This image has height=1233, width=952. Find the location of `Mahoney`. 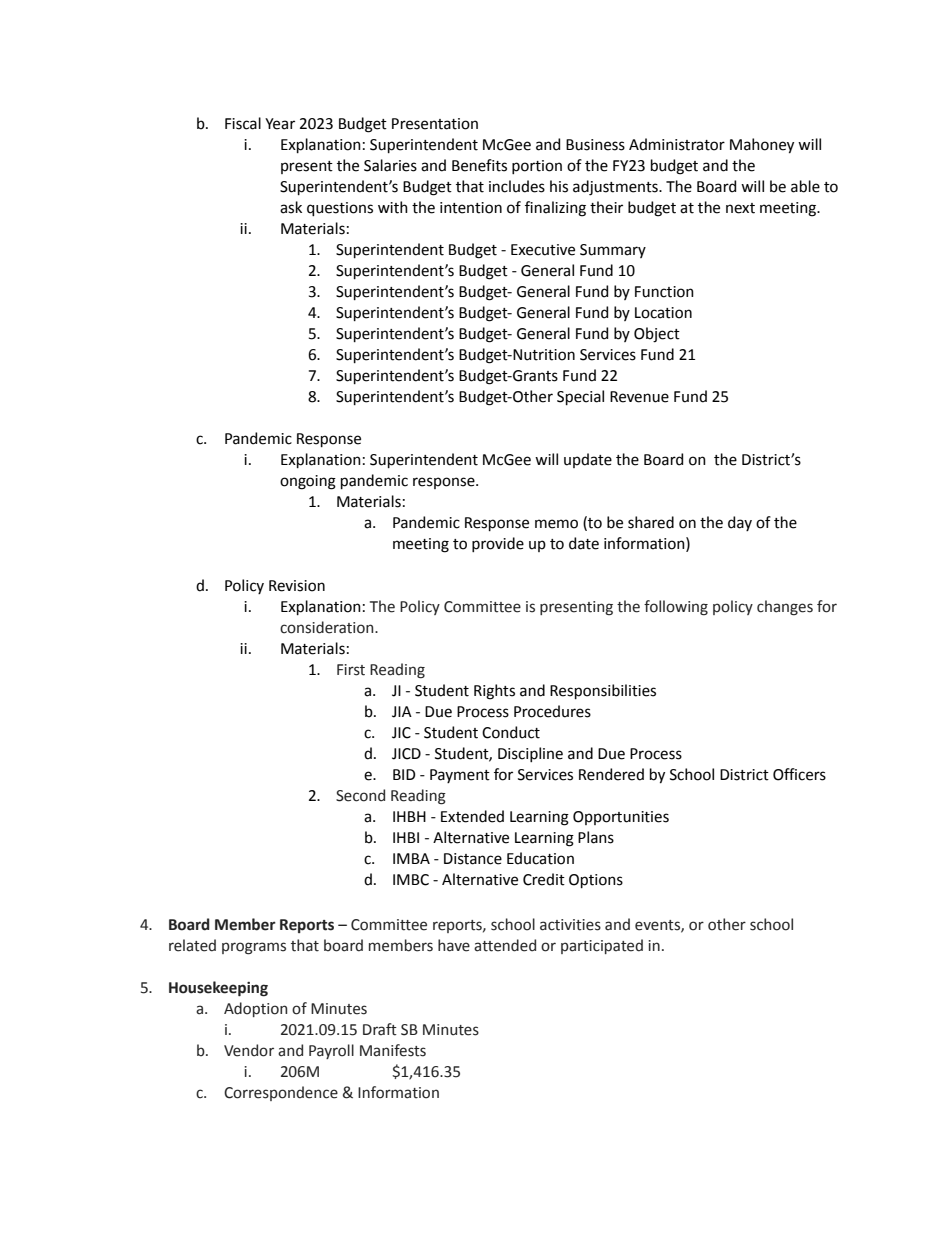

Mahoney is located at coordinates (762, 146).
